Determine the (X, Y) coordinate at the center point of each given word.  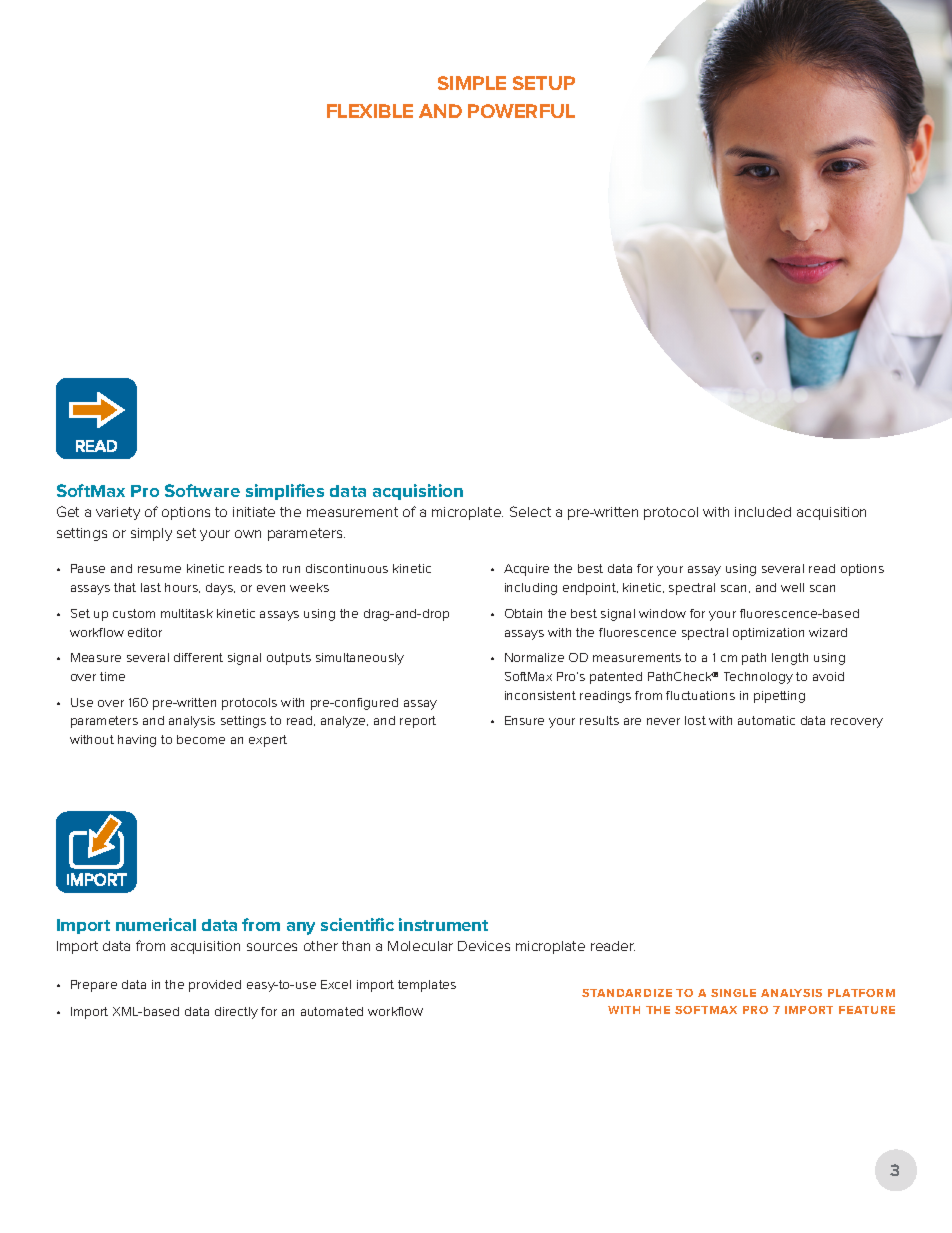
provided (215, 986)
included (763, 512)
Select (530, 511)
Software (202, 490)
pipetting (779, 697)
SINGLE (733, 993)
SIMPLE (472, 83)
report (418, 722)
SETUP (544, 83)
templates (427, 986)
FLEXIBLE (370, 111)
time (112, 676)
